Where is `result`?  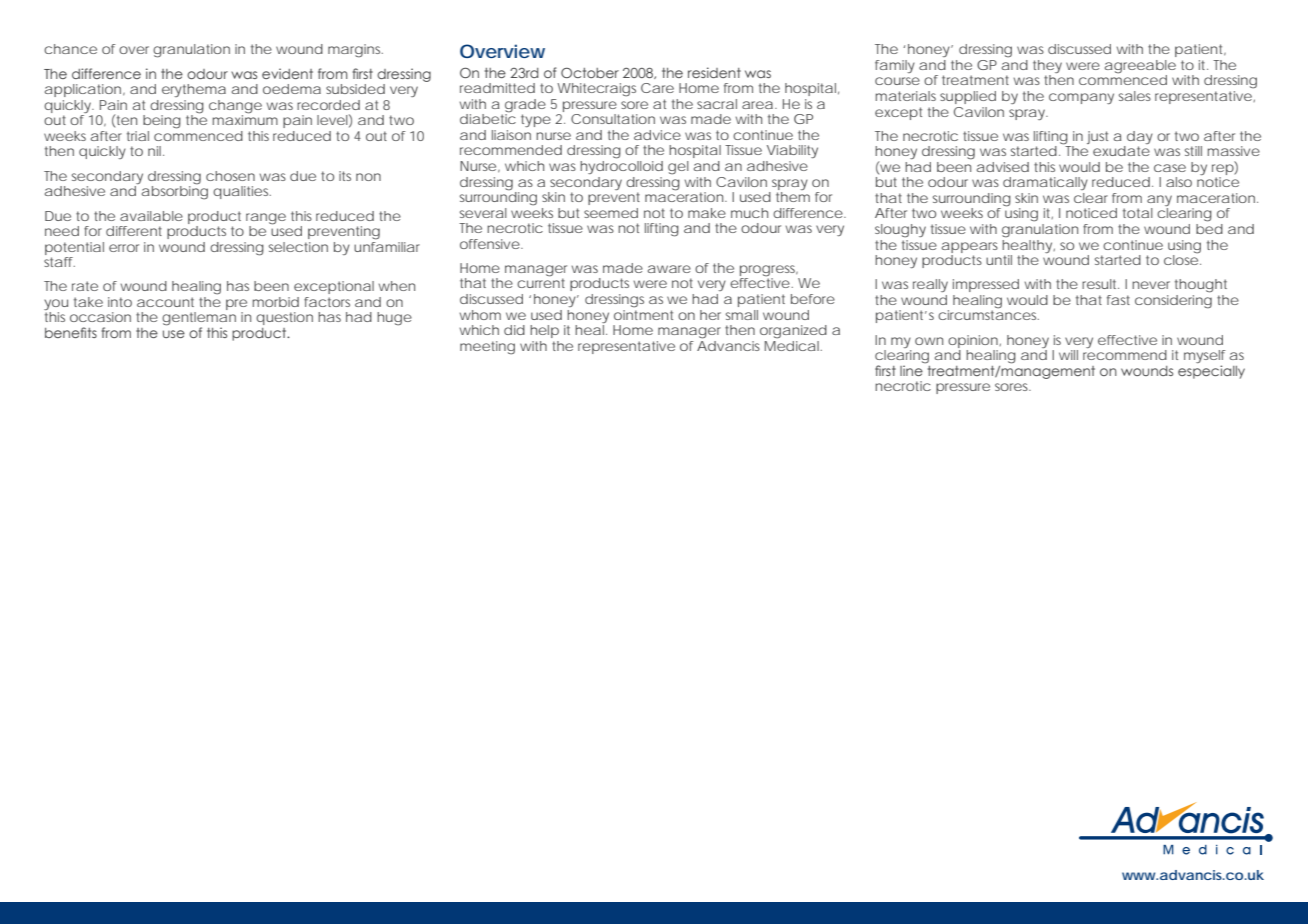
result is located at coordinates (1100, 284).
